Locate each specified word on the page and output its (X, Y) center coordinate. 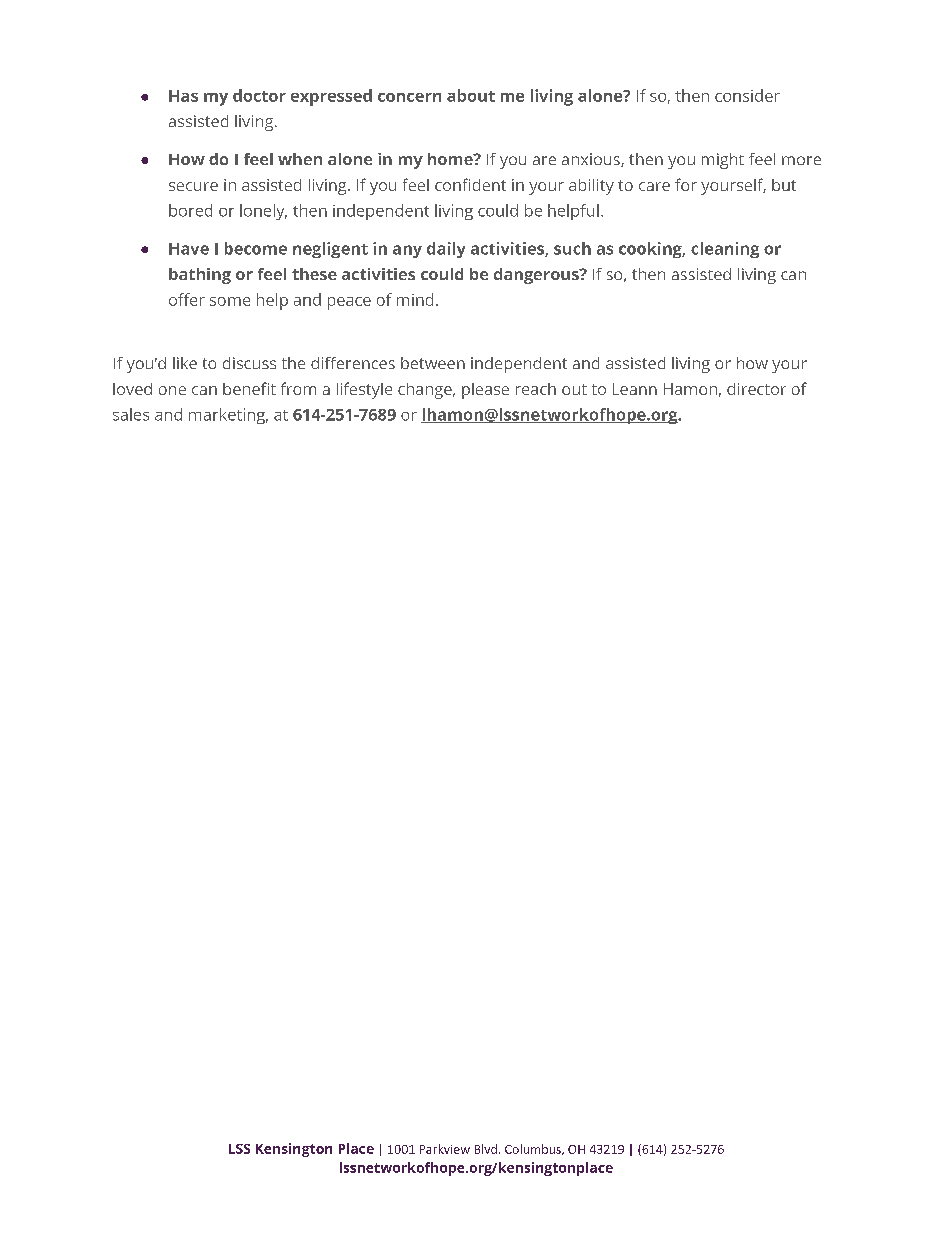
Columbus (534, 1149)
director (756, 389)
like (185, 363)
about (471, 95)
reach (536, 389)
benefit (249, 388)
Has (183, 96)
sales (131, 414)
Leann (635, 389)
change (426, 391)
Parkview (445, 1149)
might (723, 161)
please (485, 391)
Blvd (486, 1149)
